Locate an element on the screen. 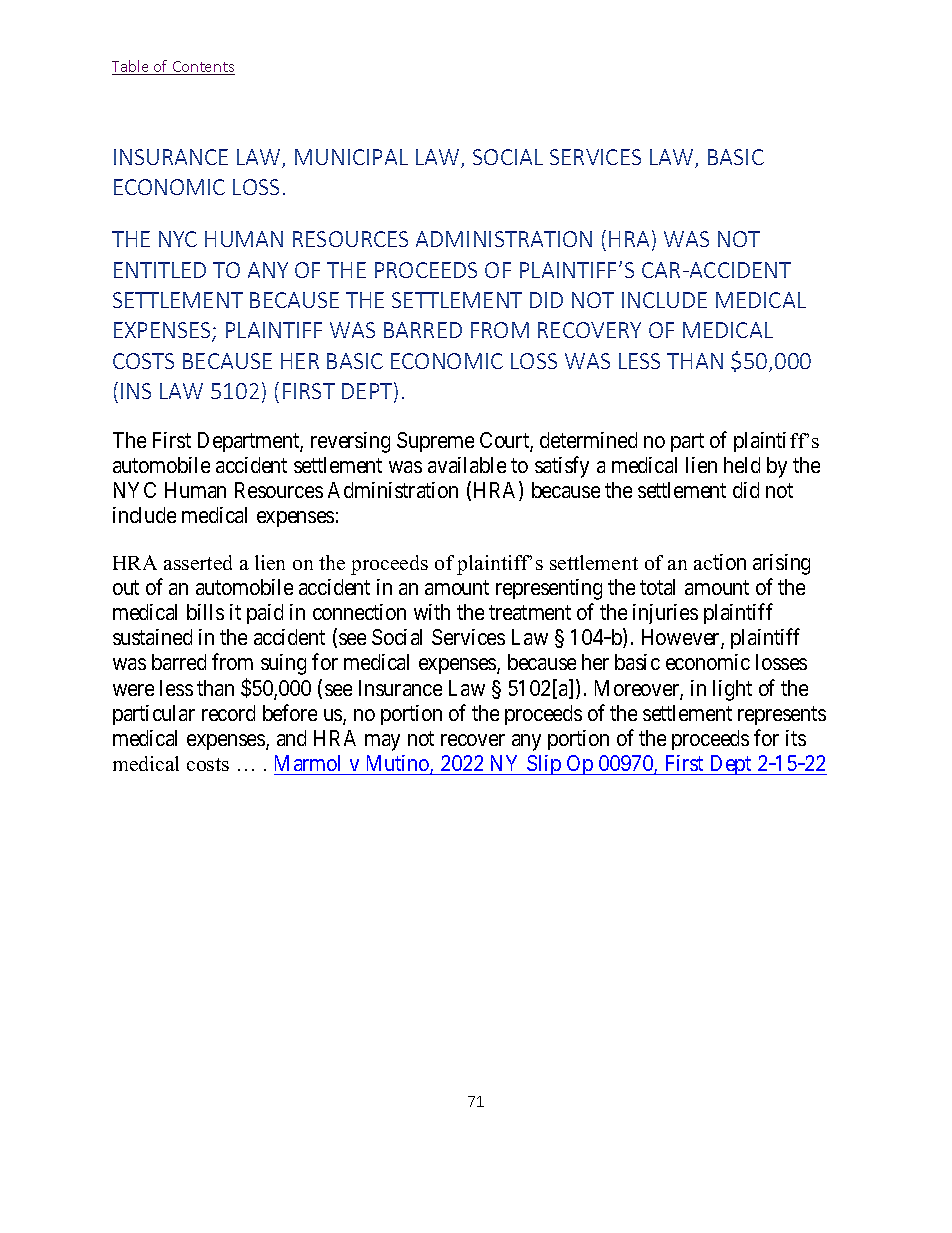  determined is located at coordinates (588, 440).
